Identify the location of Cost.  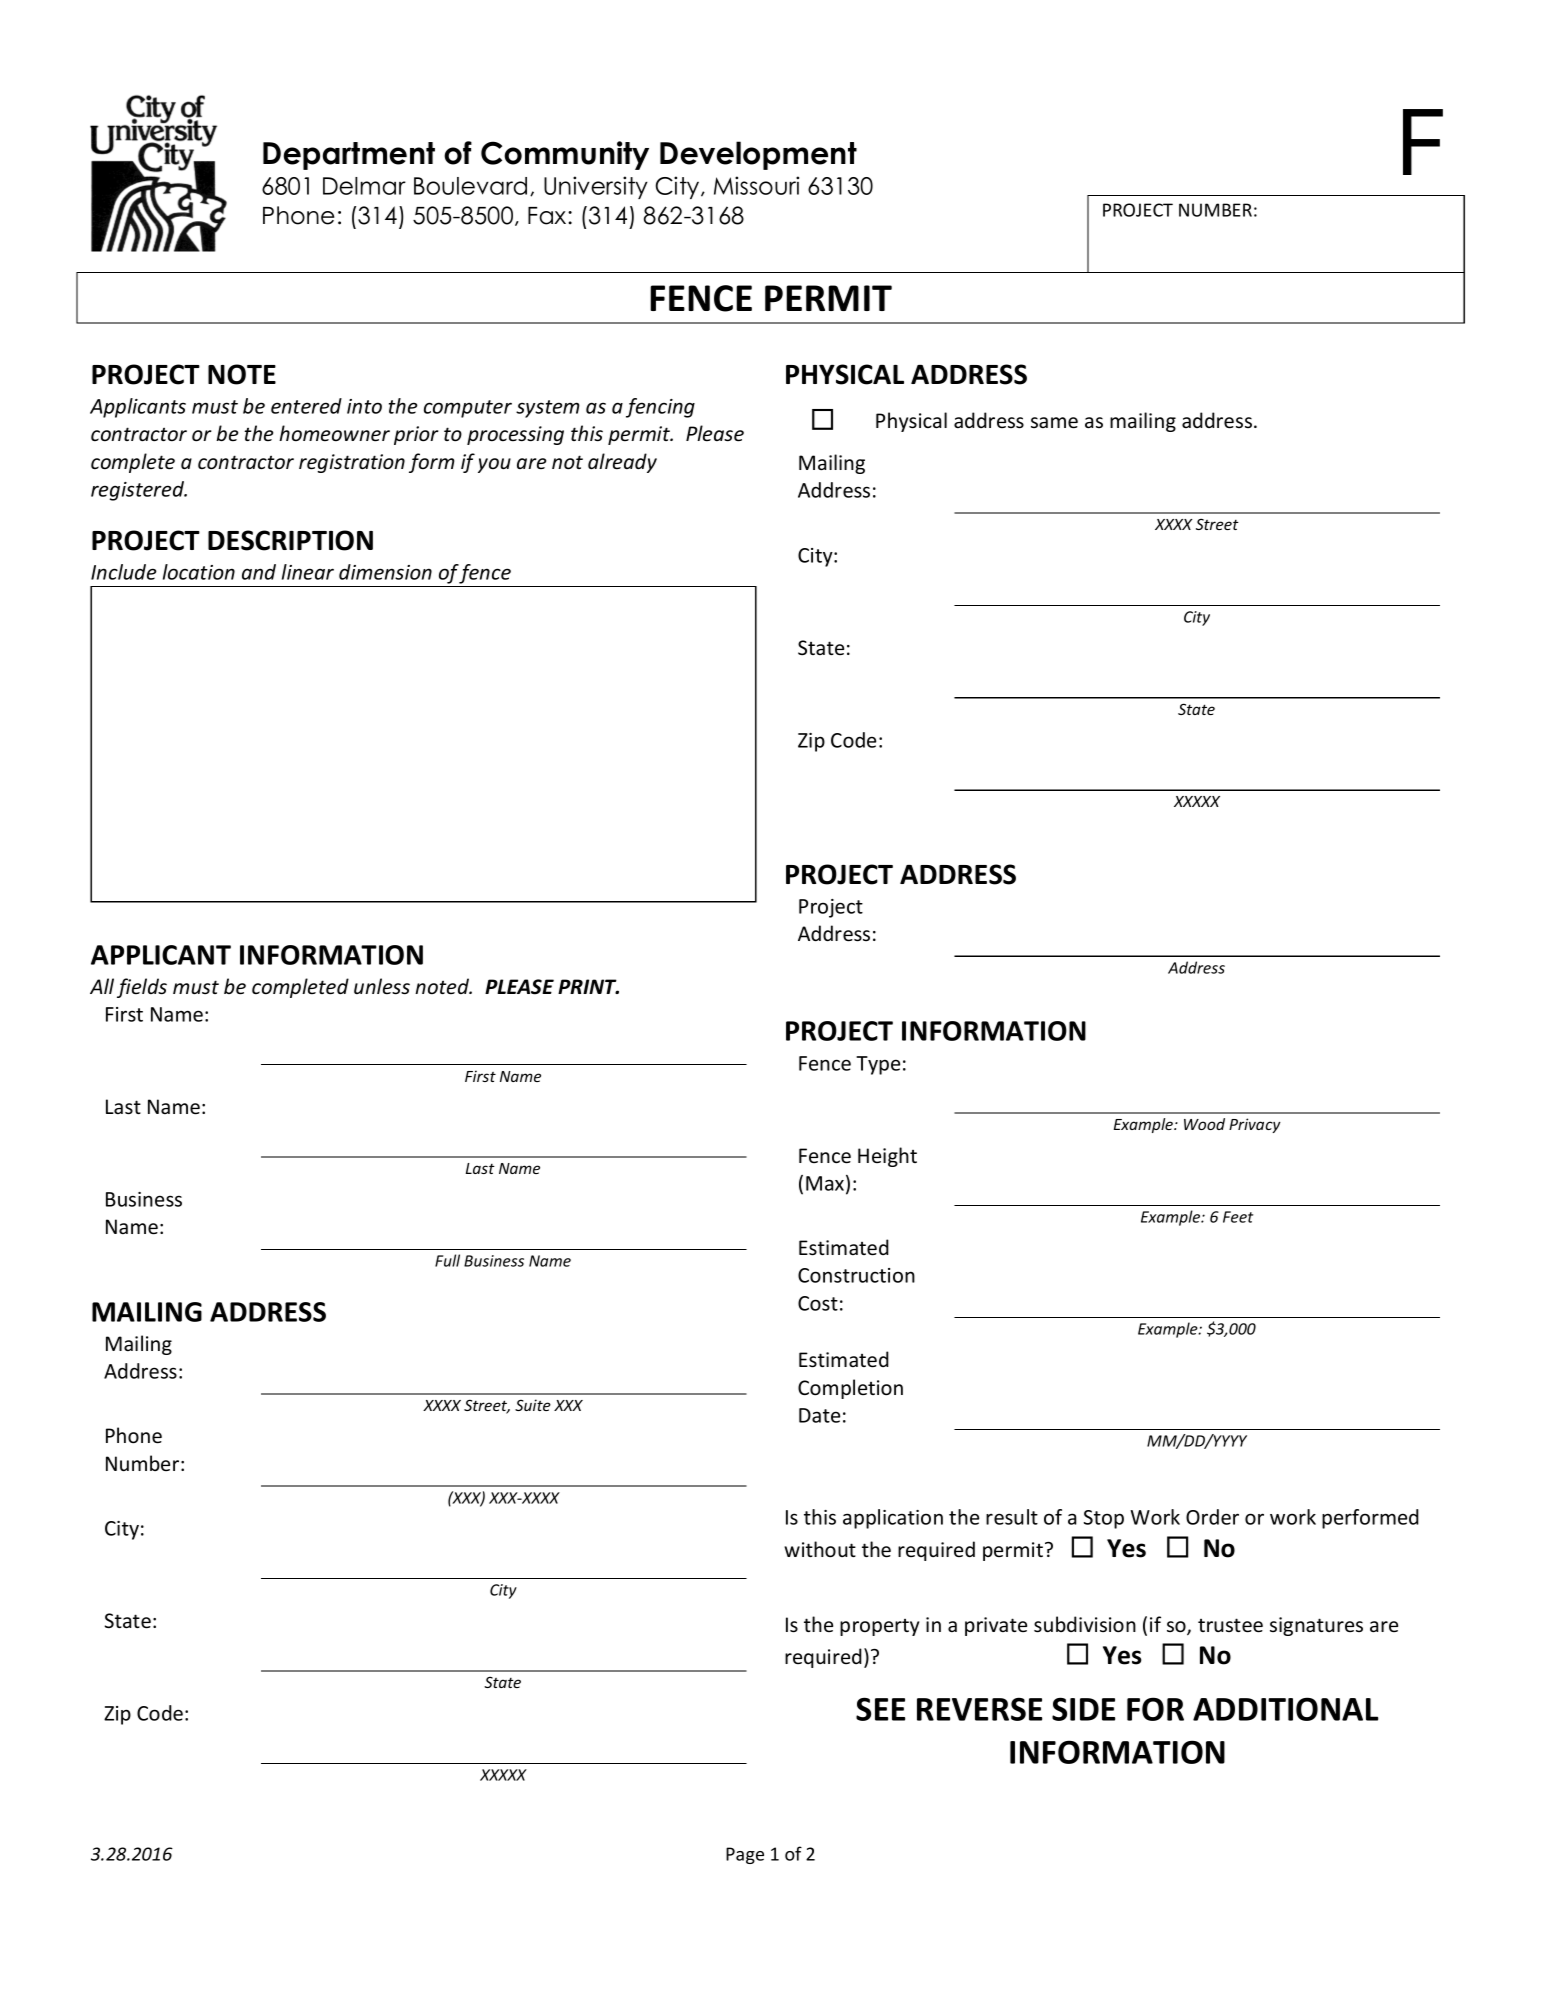
(818, 1303).
